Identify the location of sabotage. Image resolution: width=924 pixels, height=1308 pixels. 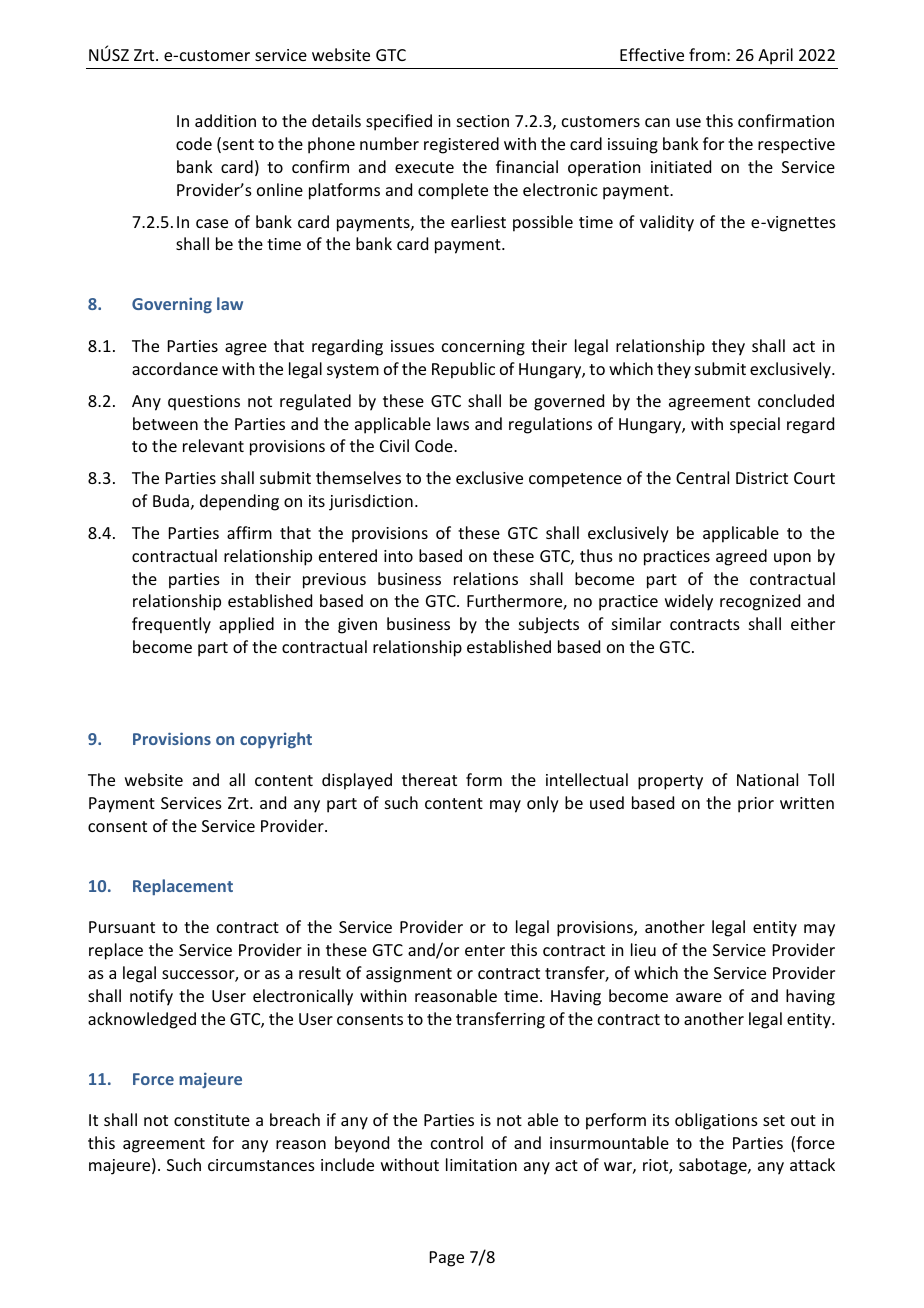
(714, 1166).
